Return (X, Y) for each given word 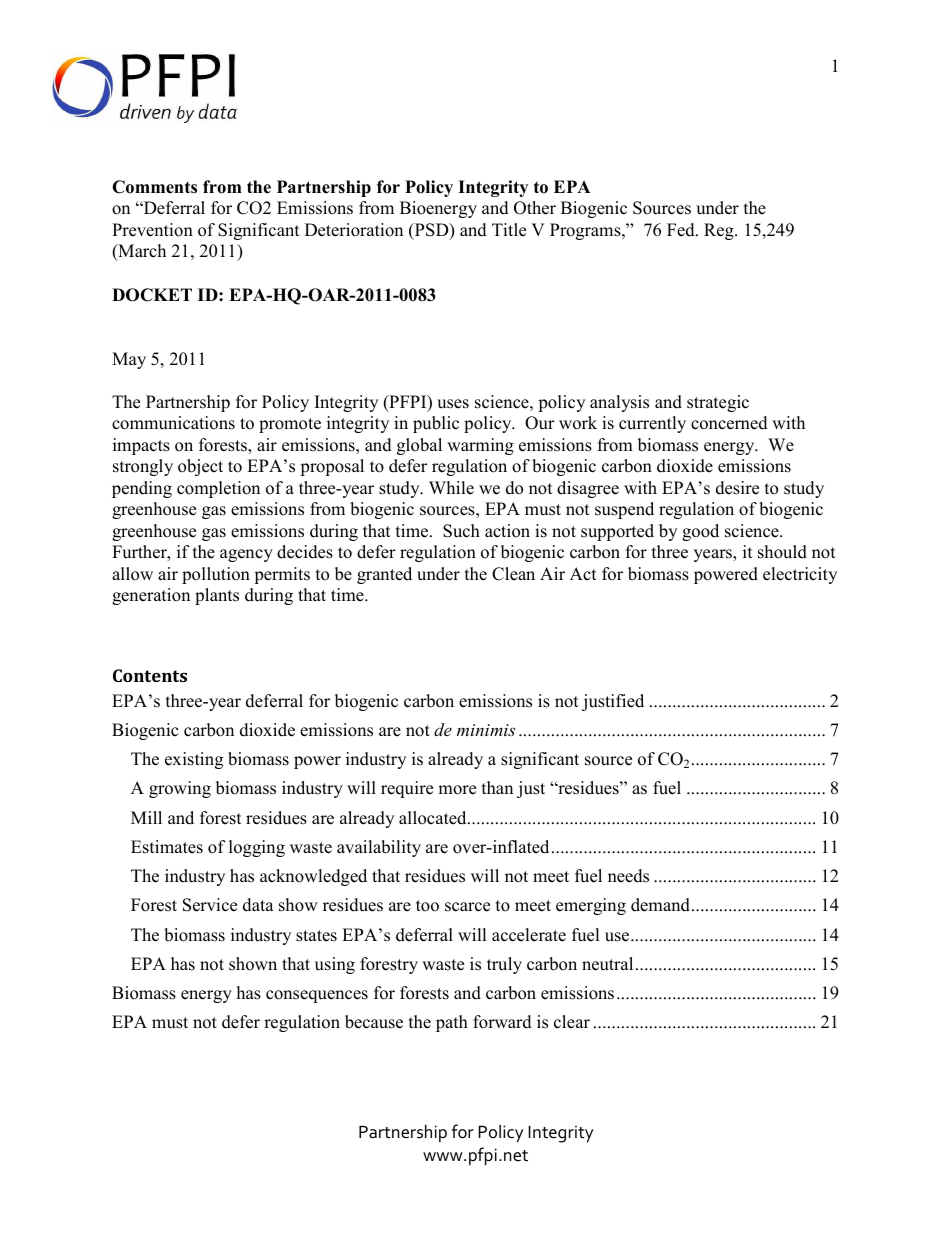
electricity (800, 575)
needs (628, 876)
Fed (682, 230)
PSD (431, 231)
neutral (607, 964)
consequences (317, 996)
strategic (718, 403)
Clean (513, 574)
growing (180, 789)
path (452, 1023)
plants (217, 596)
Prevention (152, 230)
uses (453, 404)
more (457, 790)
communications (173, 423)
